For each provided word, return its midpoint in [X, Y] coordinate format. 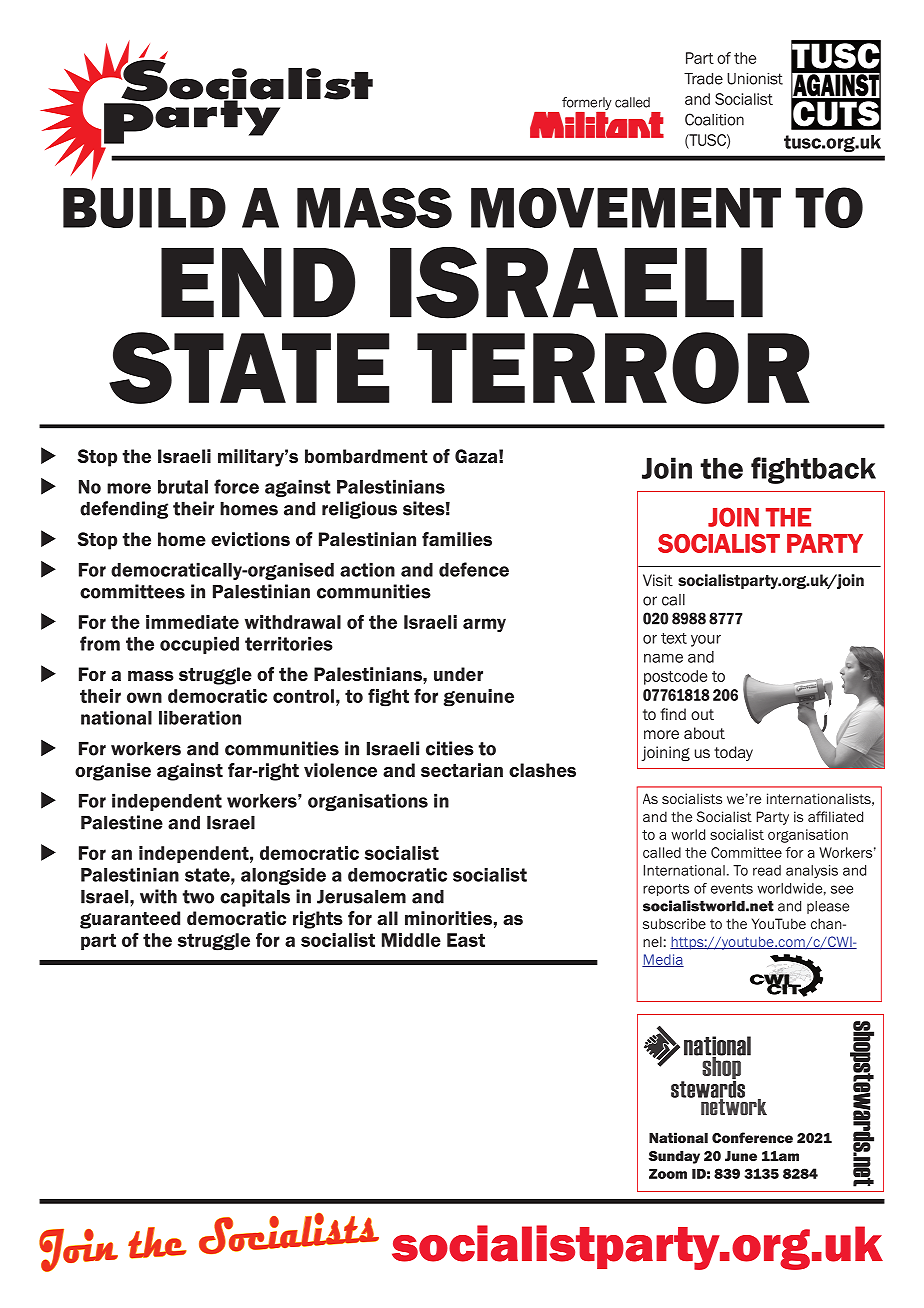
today [733, 753]
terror [613, 368]
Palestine [122, 822]
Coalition [714, 119]
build [144, 208]
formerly [587, 103]
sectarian [462, 770]
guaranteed [130, 920]
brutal [183, 487]
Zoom [668, 1174]
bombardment [366, 456]
